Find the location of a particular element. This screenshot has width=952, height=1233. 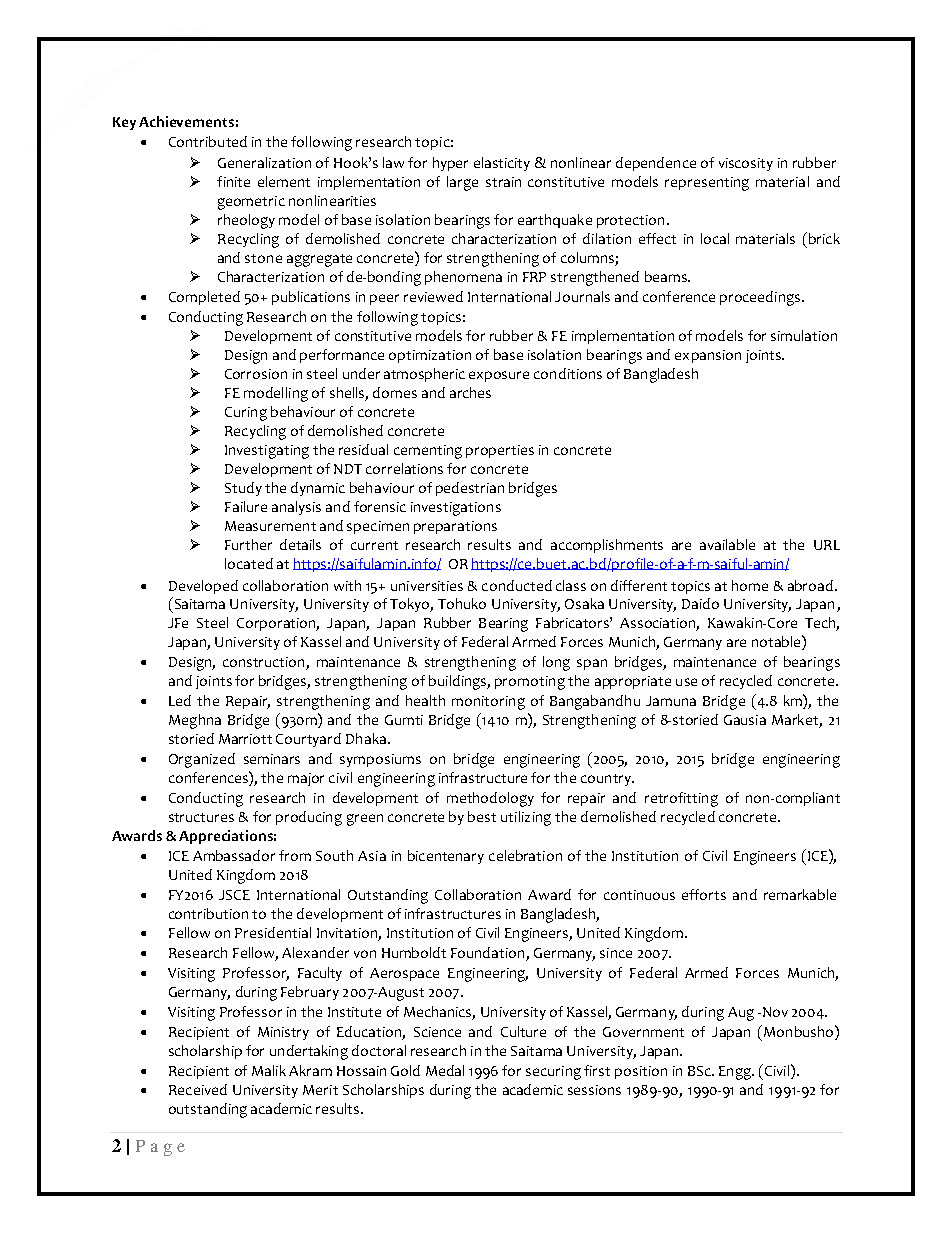

Contributed is located at coordinates (208, 141).
